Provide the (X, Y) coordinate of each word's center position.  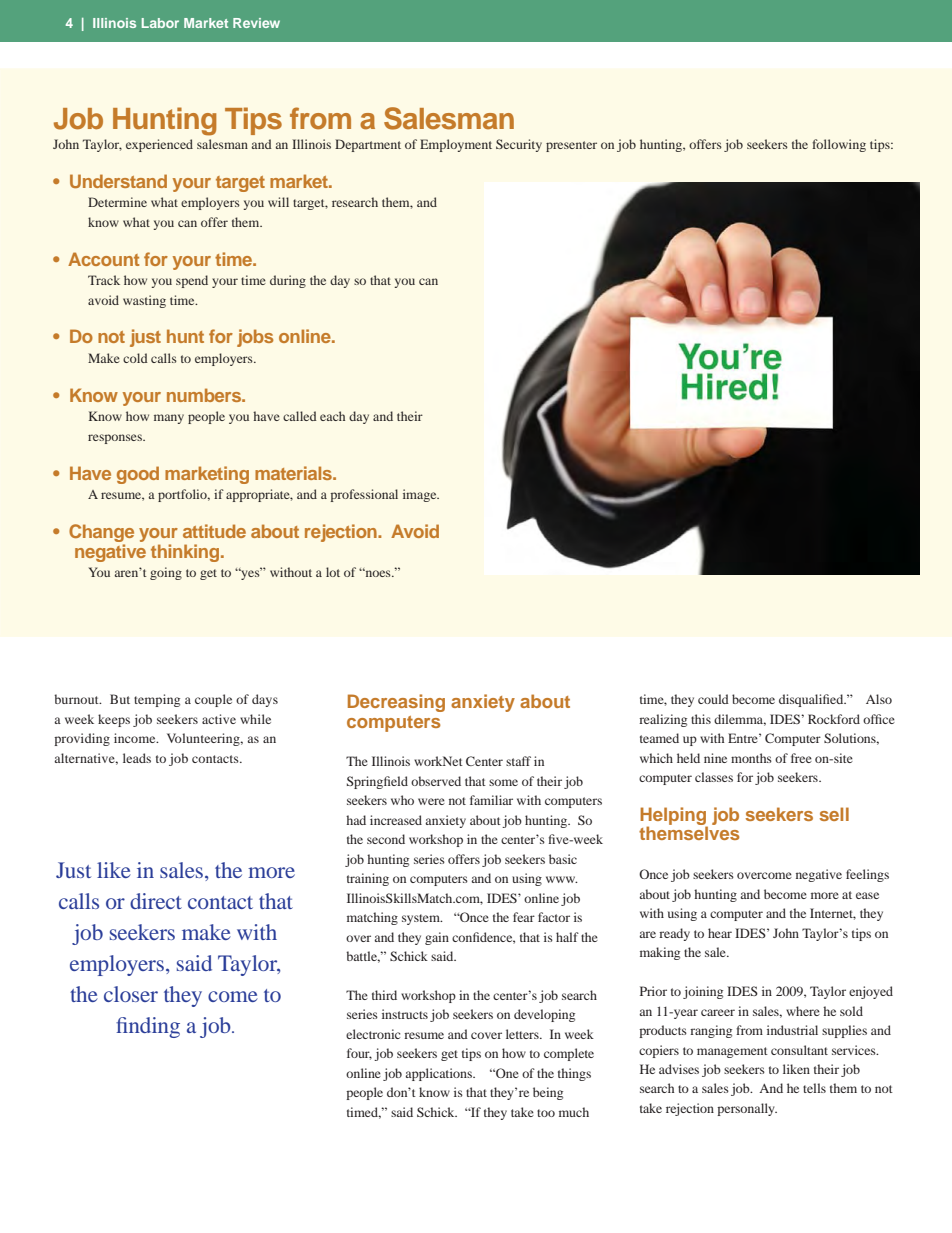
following (839, 145)
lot (333, 572)
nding (154, 1027)
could (713, 699)
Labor (160, 23)
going (166, 573)
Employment (456, 145)
